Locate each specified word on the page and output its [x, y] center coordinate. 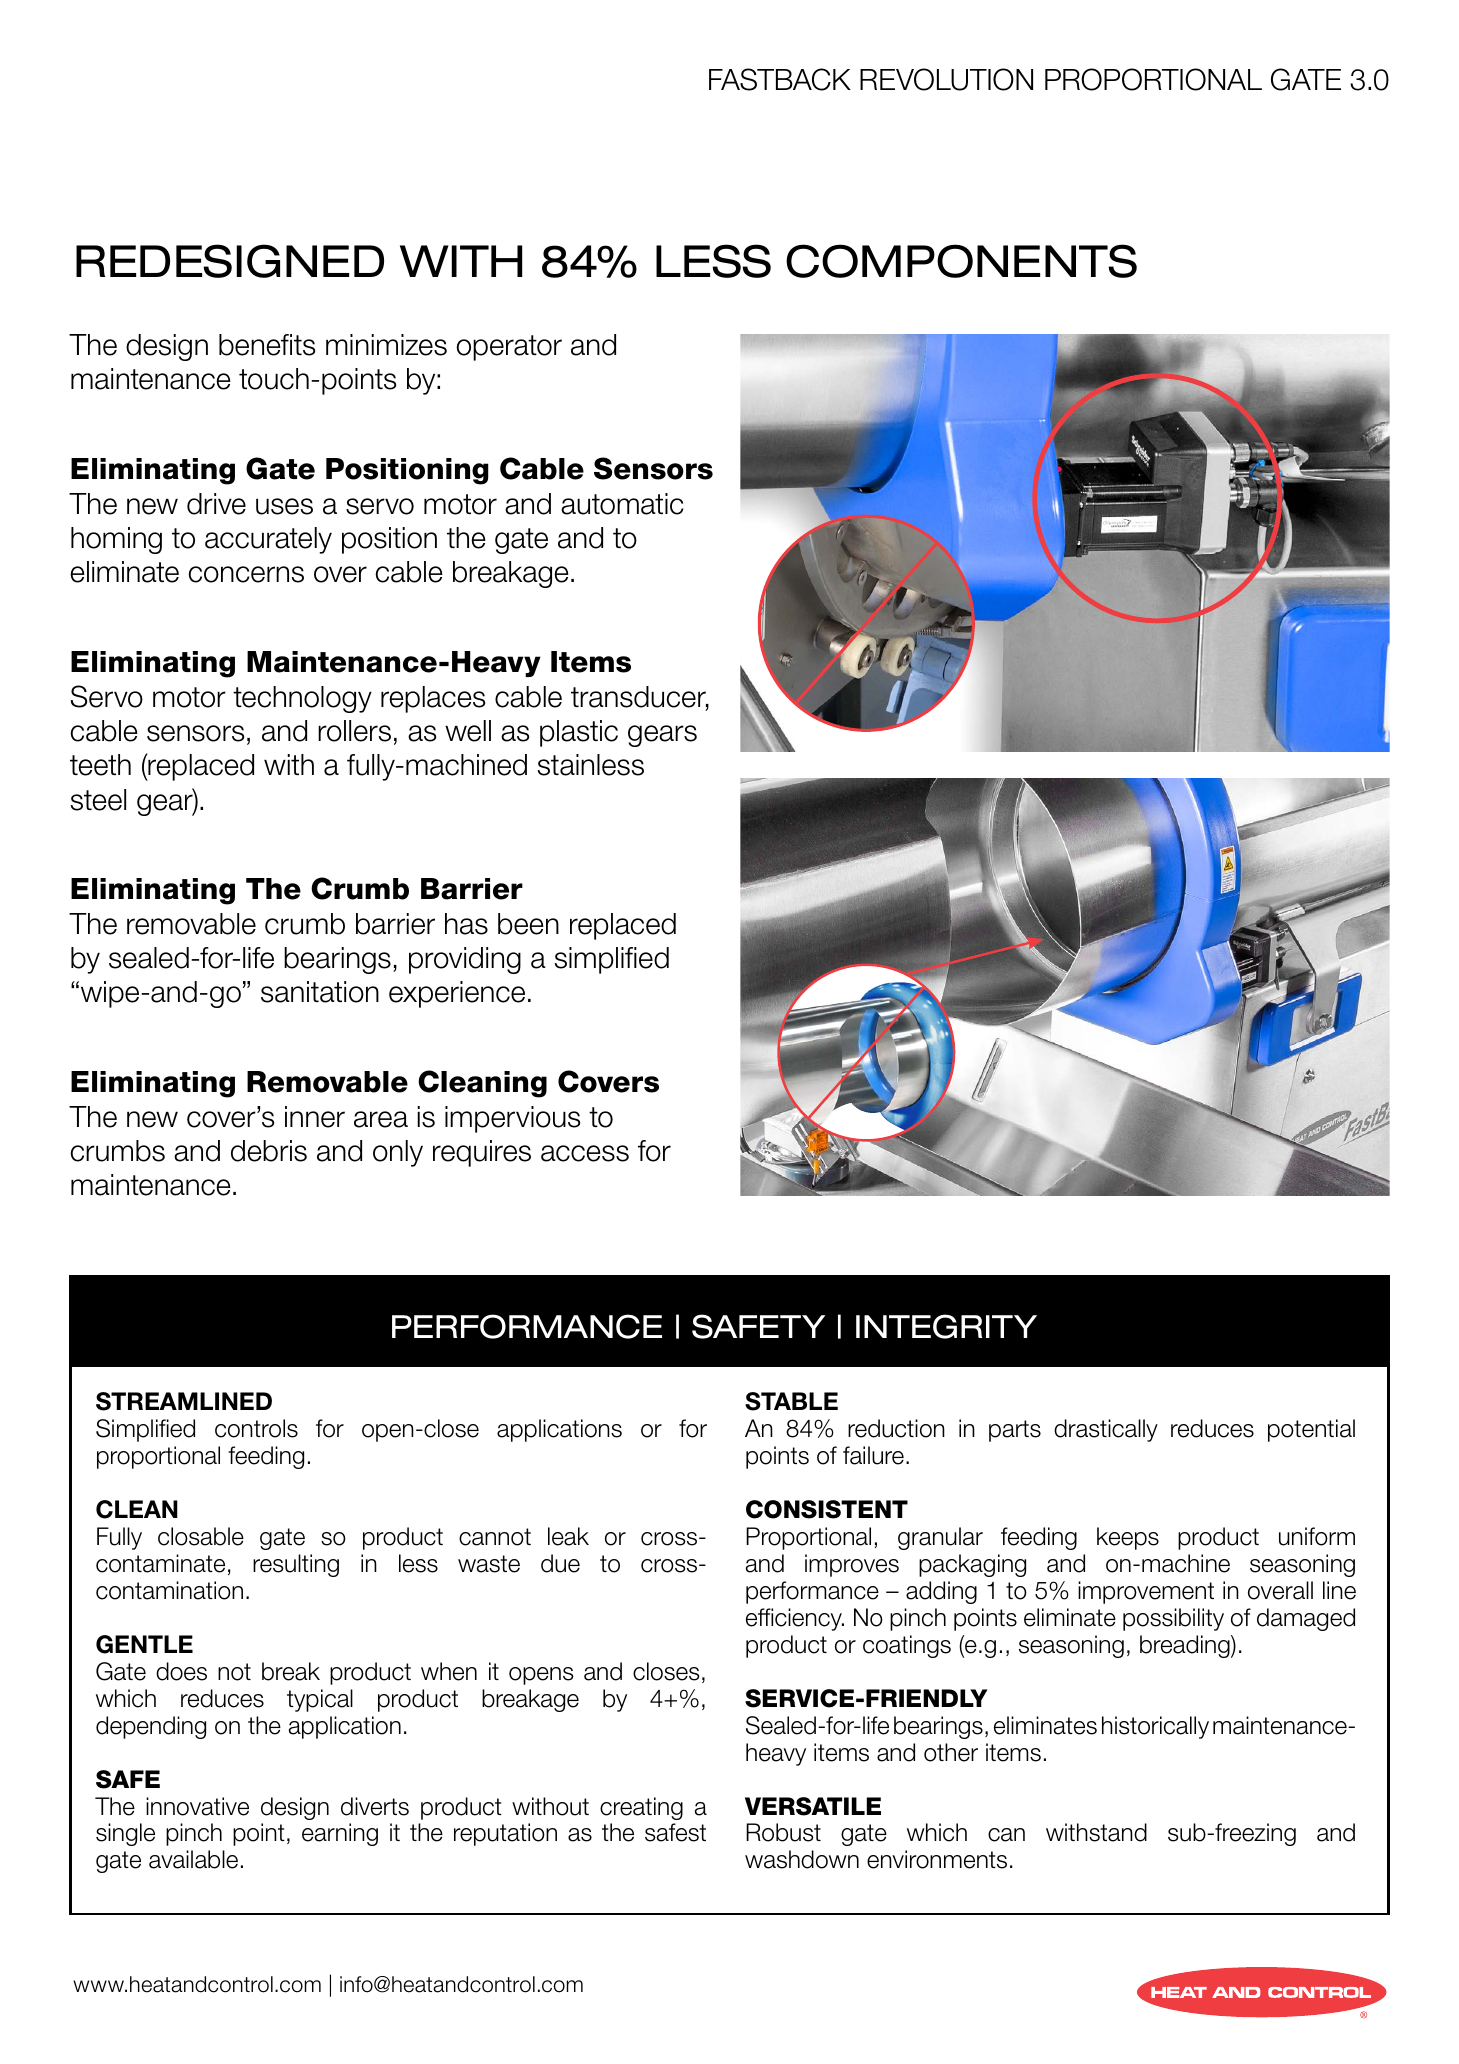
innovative [197, 1806]
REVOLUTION [946, 79]
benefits [267, 345]
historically [1155, 1727]
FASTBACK [780, 79]
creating [641, 1808]
